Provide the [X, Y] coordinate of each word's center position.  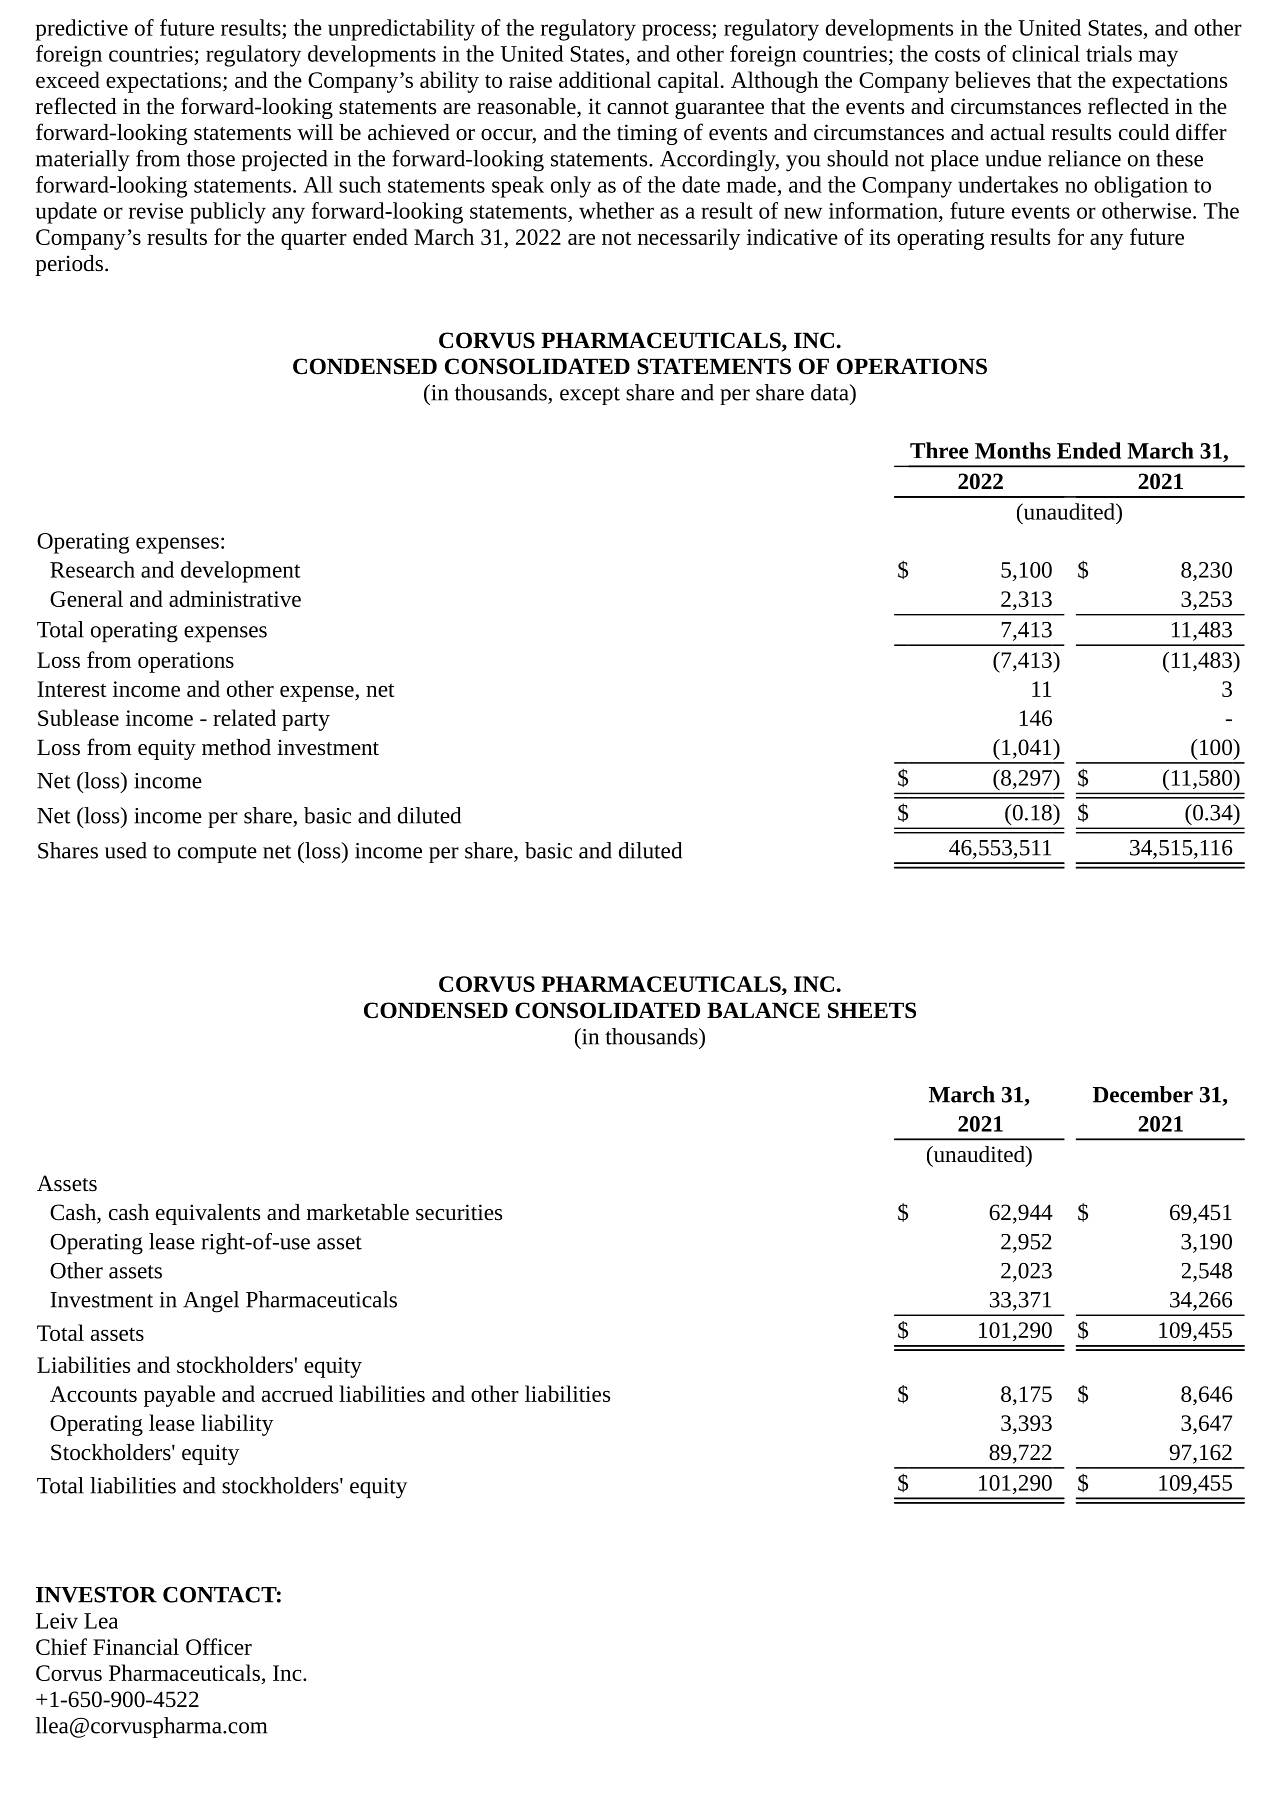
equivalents [208, 1214]
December [1143, 1094]
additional [605, 79]
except [590, 396]
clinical [1046, 53]
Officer [219, 1646]
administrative [235, 598]
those [211, 158]
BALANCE [763, 1010]
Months [1013, 450]
